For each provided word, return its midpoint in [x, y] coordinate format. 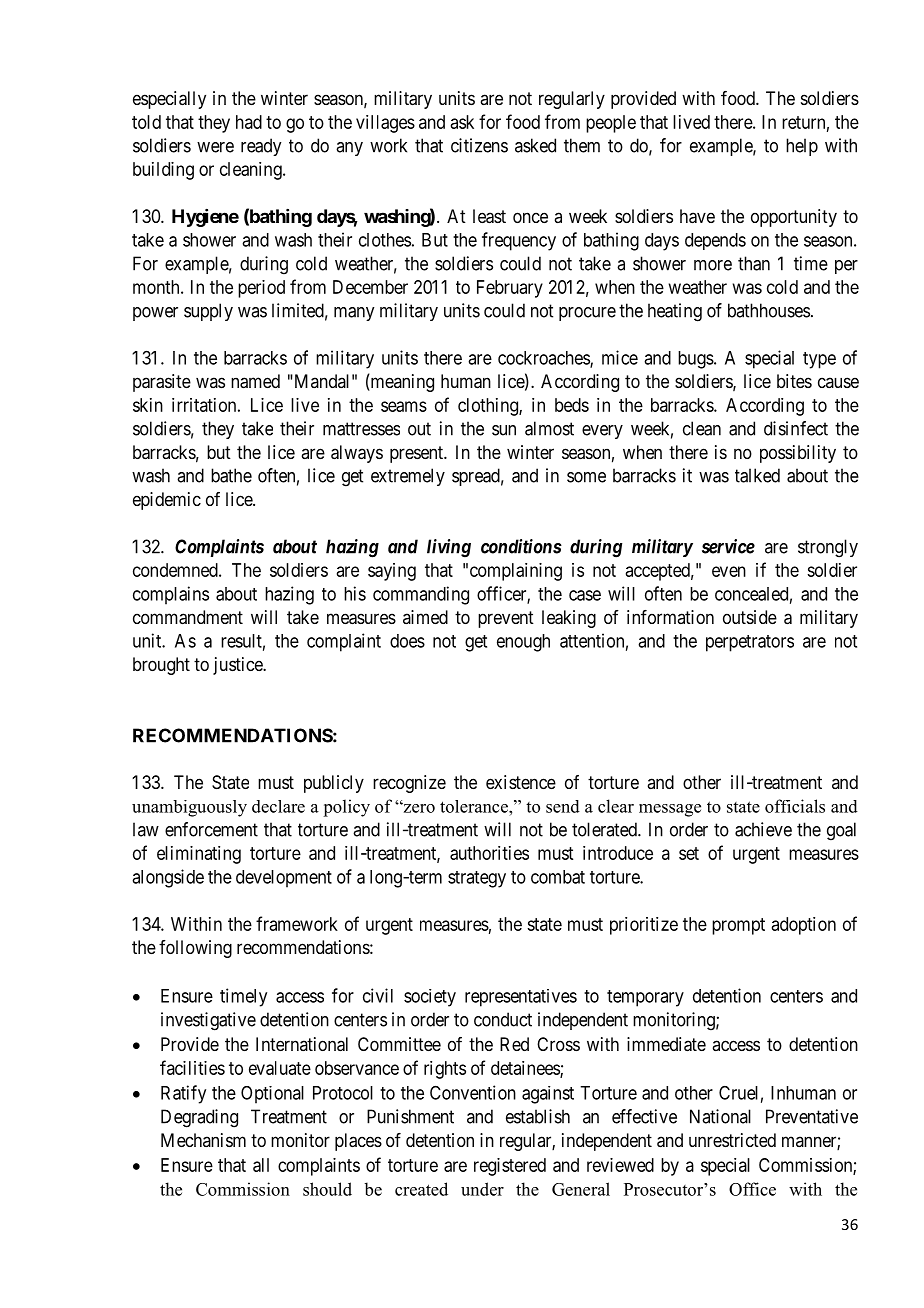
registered [510, 1167]
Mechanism [203, 1140]
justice [238, 666]
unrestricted [732, 1140]
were [215, 147]
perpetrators [750, 643]
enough [523, 643]
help [802, 147]
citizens [479, 145]
